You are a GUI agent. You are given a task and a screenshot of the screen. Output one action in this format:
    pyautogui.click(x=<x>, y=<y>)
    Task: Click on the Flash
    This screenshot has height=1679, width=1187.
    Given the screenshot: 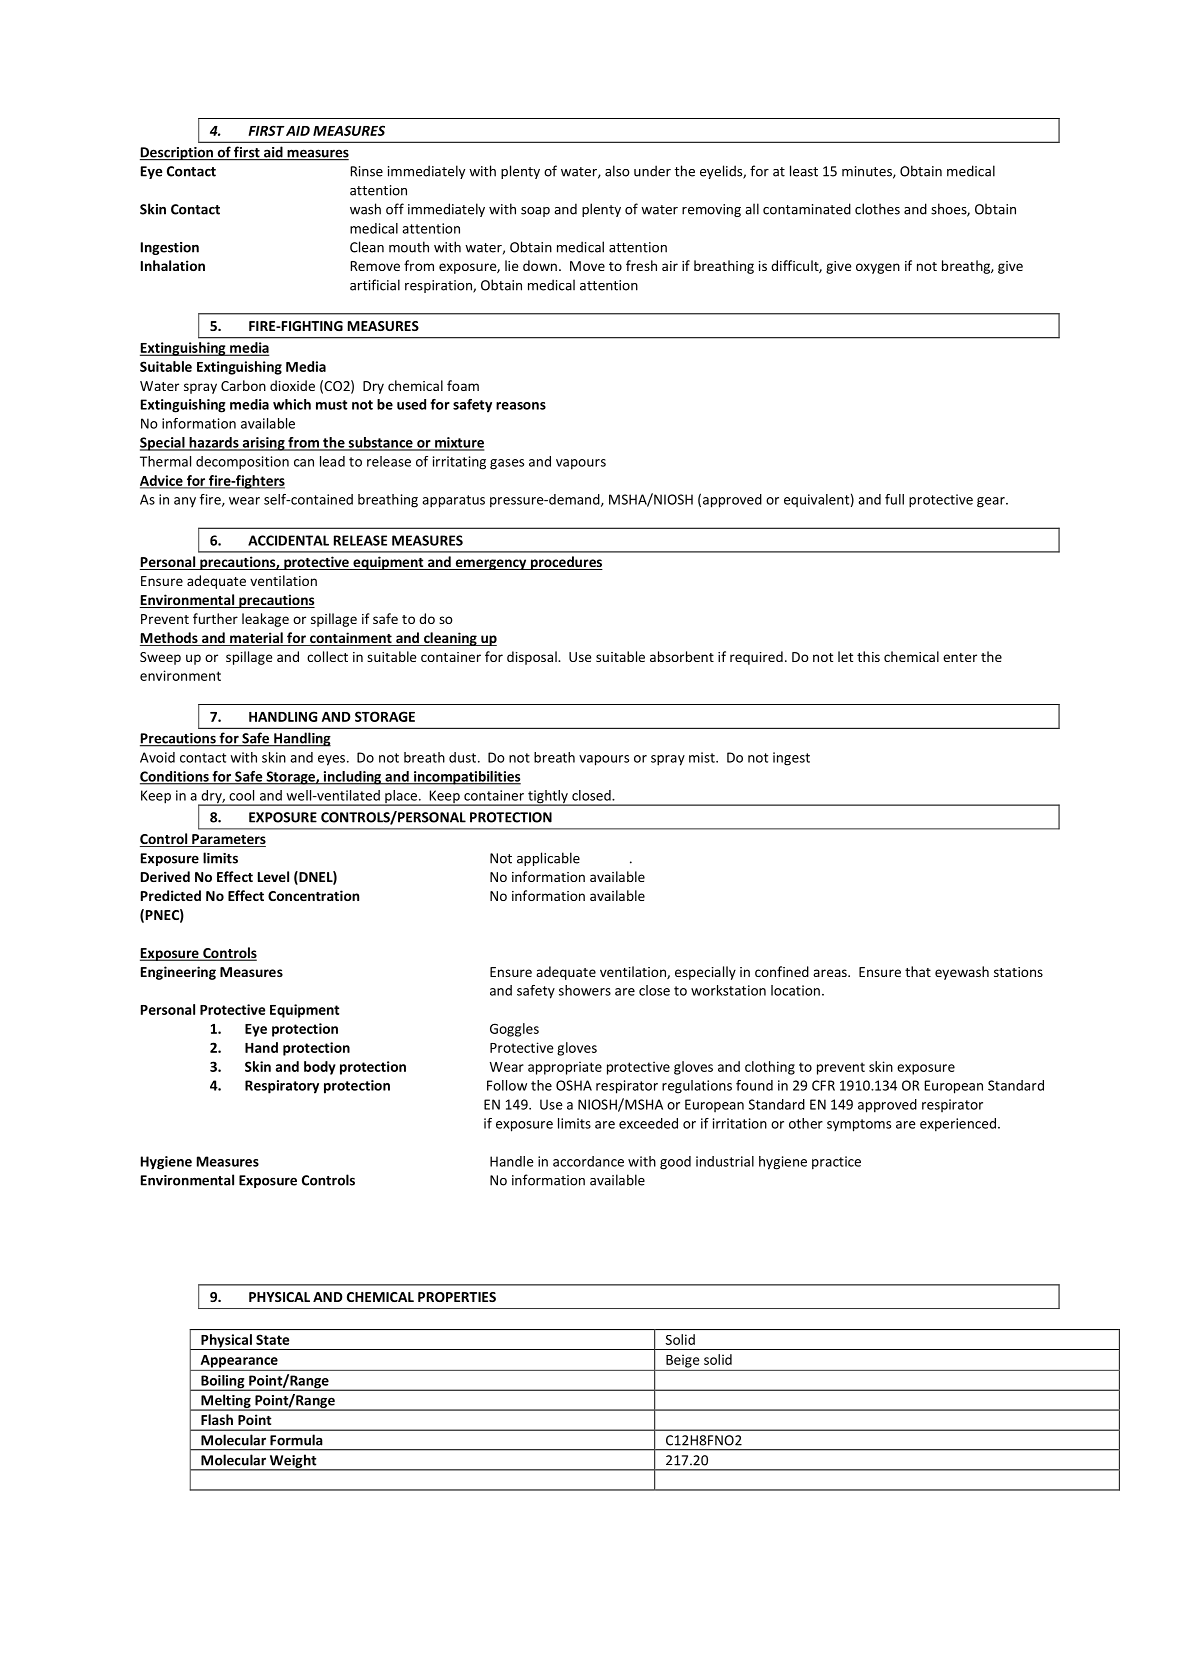 What is the action you would take?
    pyautogui.click(x=217, y=1419)
